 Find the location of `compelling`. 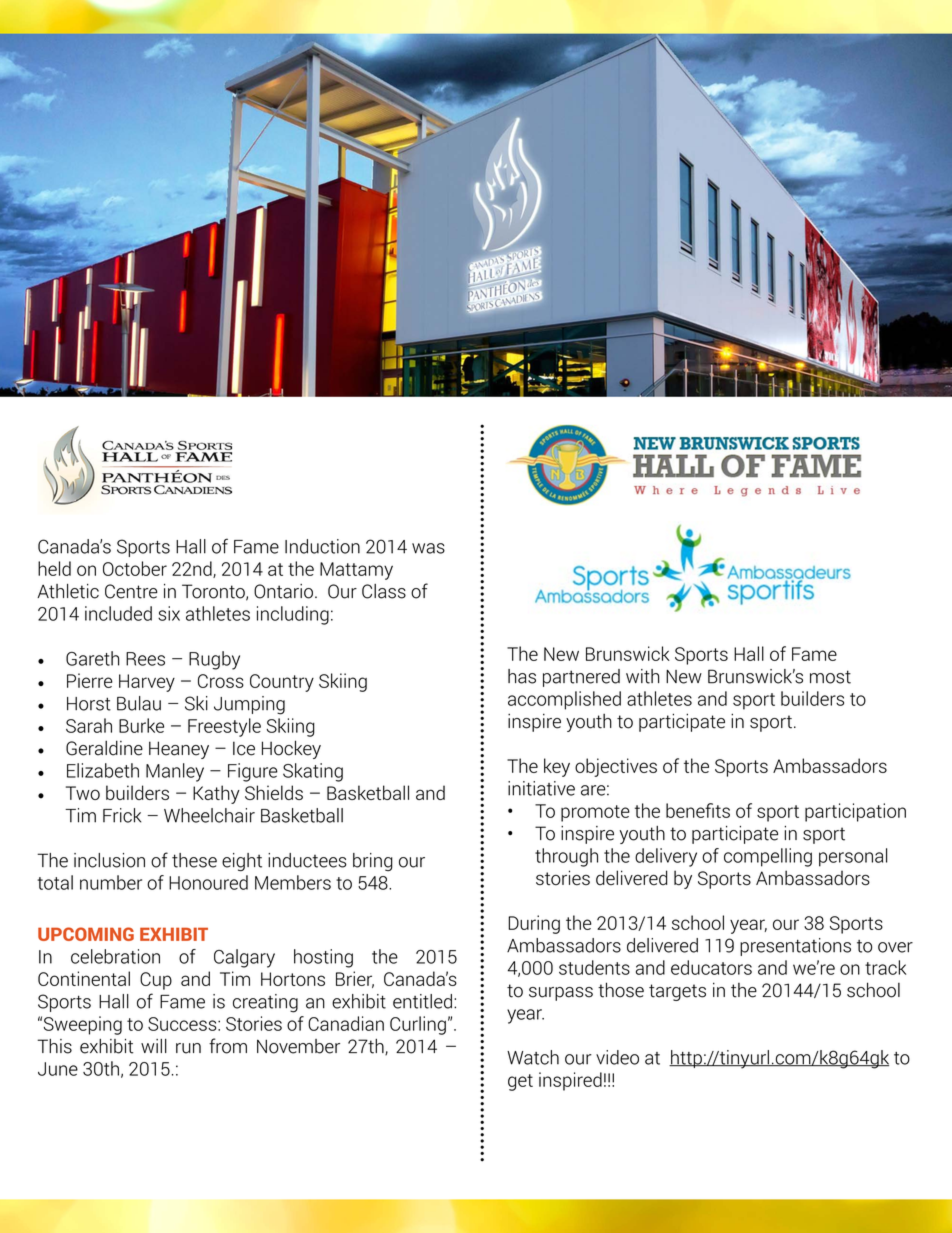

compelling is located at coordinates (768, 857).
